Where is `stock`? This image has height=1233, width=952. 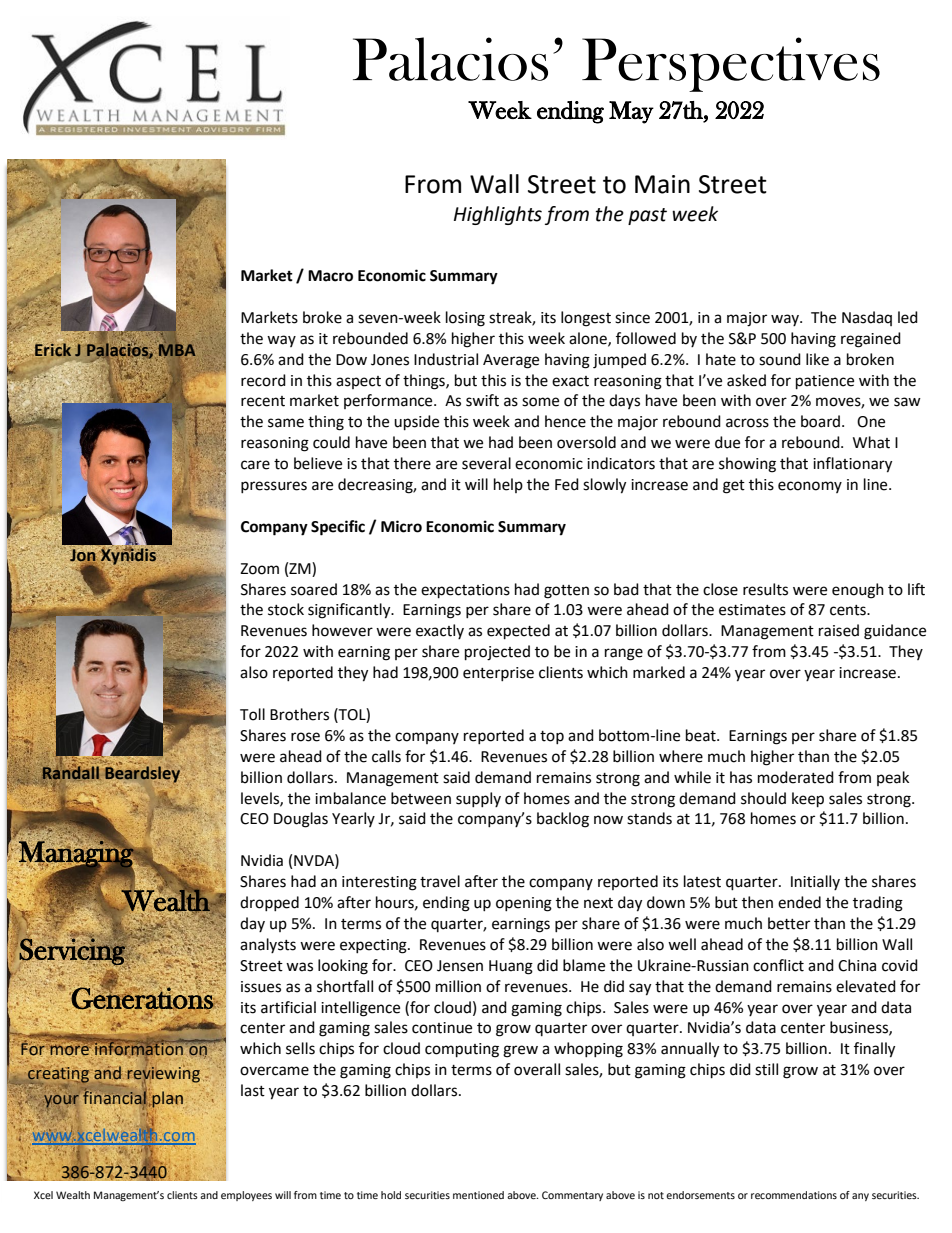
stock is located at coordinates (286, 609).
